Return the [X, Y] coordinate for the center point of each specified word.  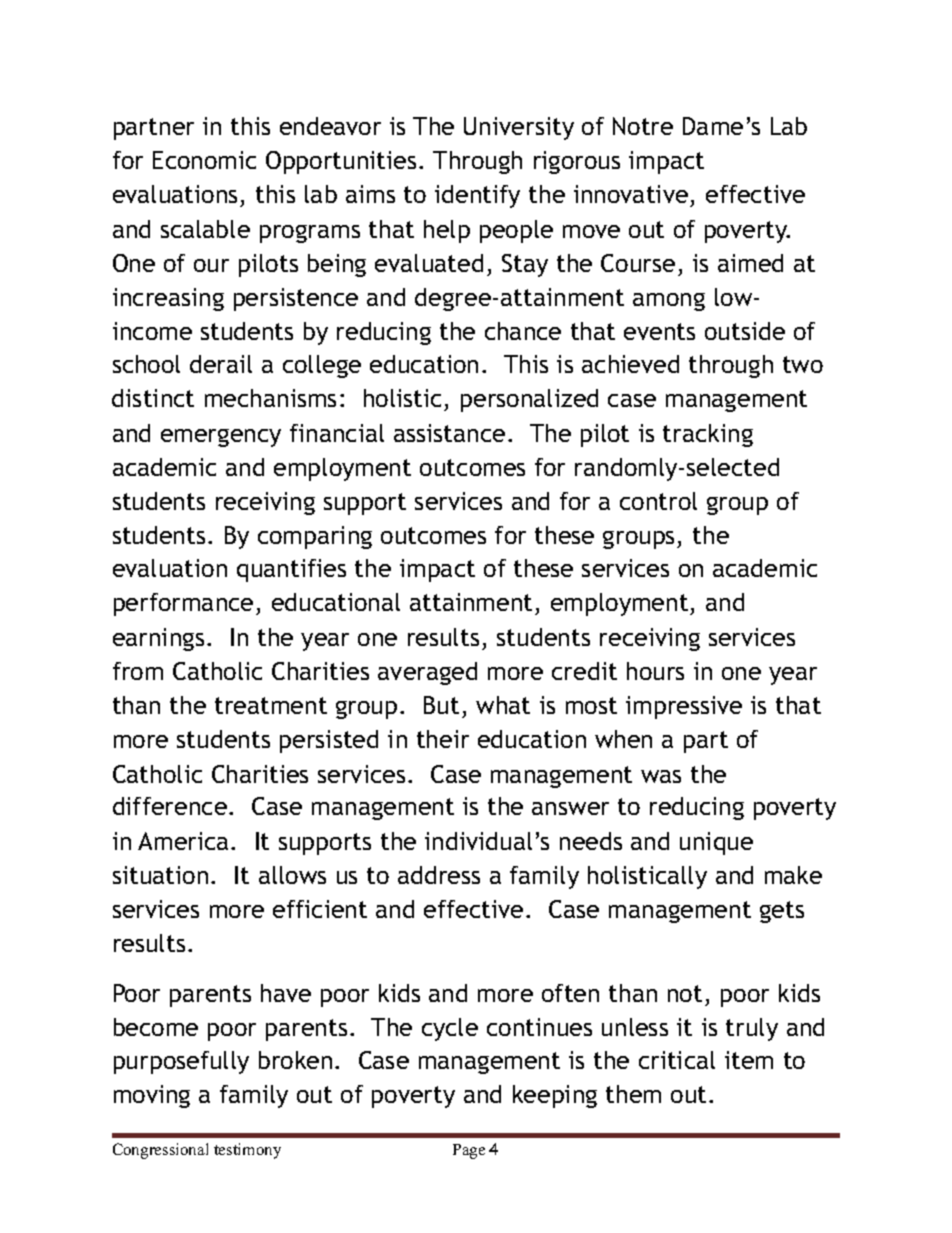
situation [160, 875]
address [439, 875]
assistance [449, 433]
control [658, 501]
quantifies [291, 570]
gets [782, 912]
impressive [684, 707]
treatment [271, 705]
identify [477, 196]
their [443, 739]
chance [523, 331]
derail [221, 364]
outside [745, 331]
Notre [643, 126]
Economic [204, 160]
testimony [247, 1151]
